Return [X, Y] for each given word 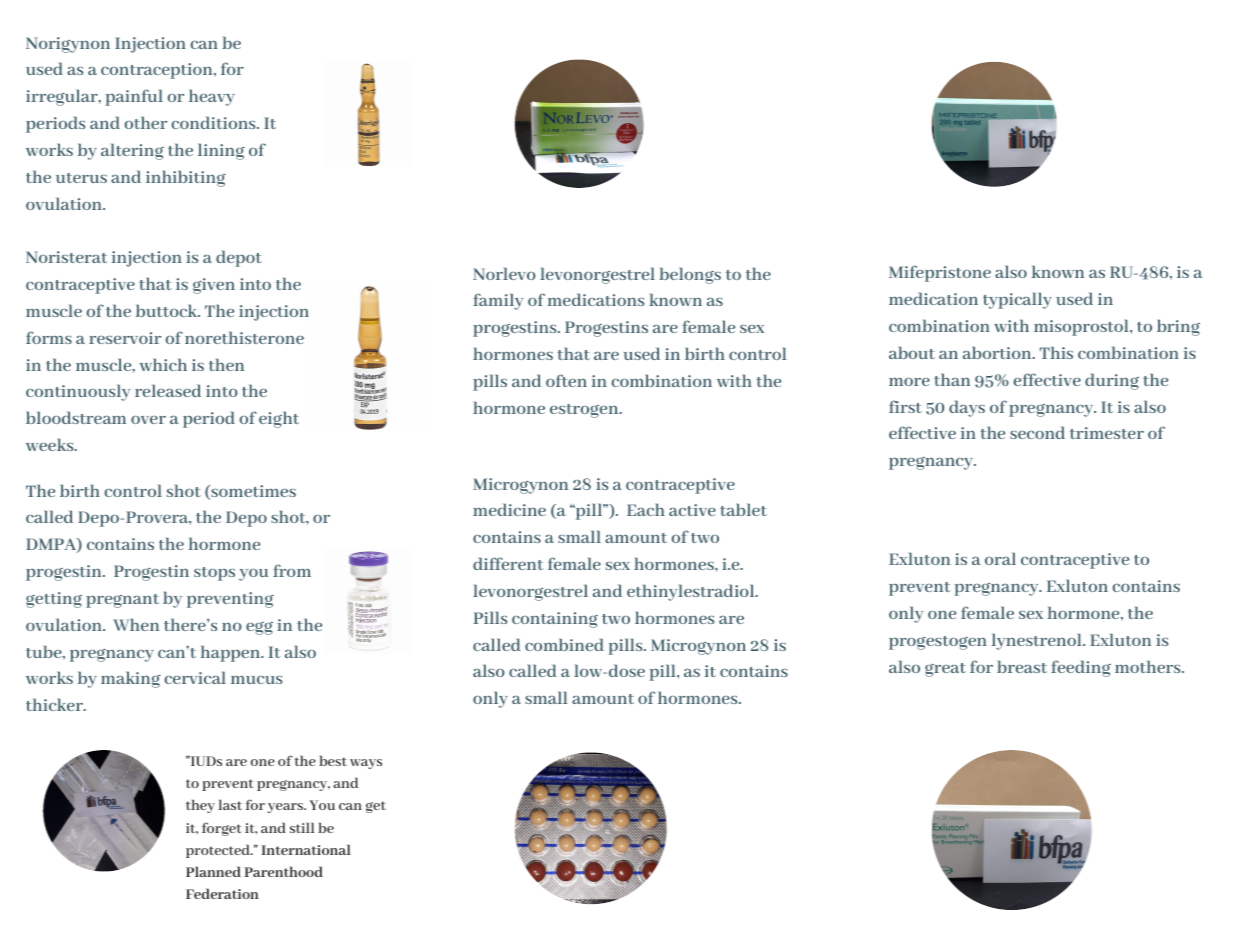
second [1037, 432]
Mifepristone [940, 273]
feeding [1081, 668]
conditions [215, 122]
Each [646, 509]
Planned [213, 871]
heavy [212, 97]
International [306, 849]
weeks [51, 444]
